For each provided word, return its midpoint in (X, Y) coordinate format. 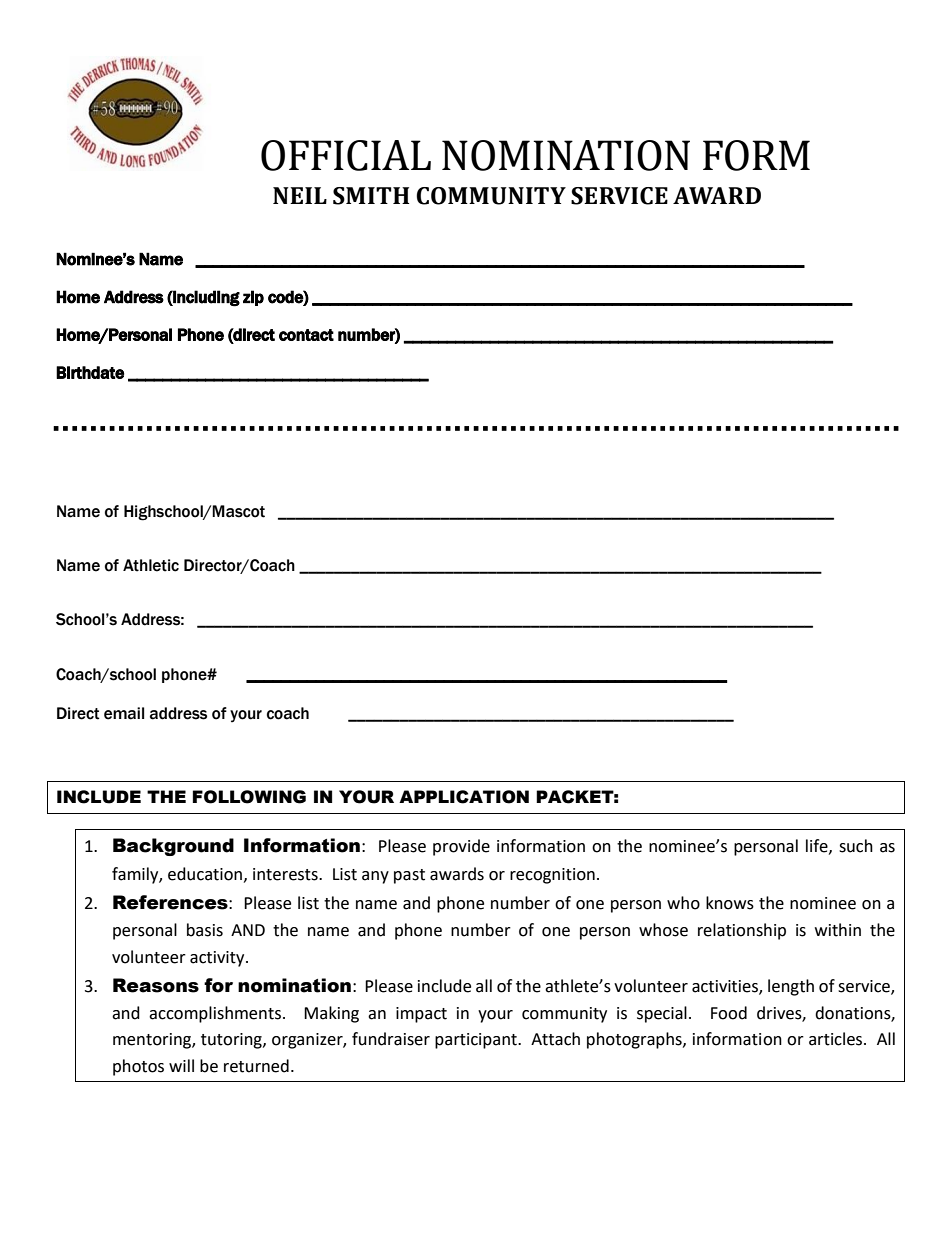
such (856, 846)
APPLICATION (464, 797)
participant (477, 1041)
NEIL (300, 195)
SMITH (371, 196)
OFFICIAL (346, 155)
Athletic (151, 565)
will (181, 1065)
